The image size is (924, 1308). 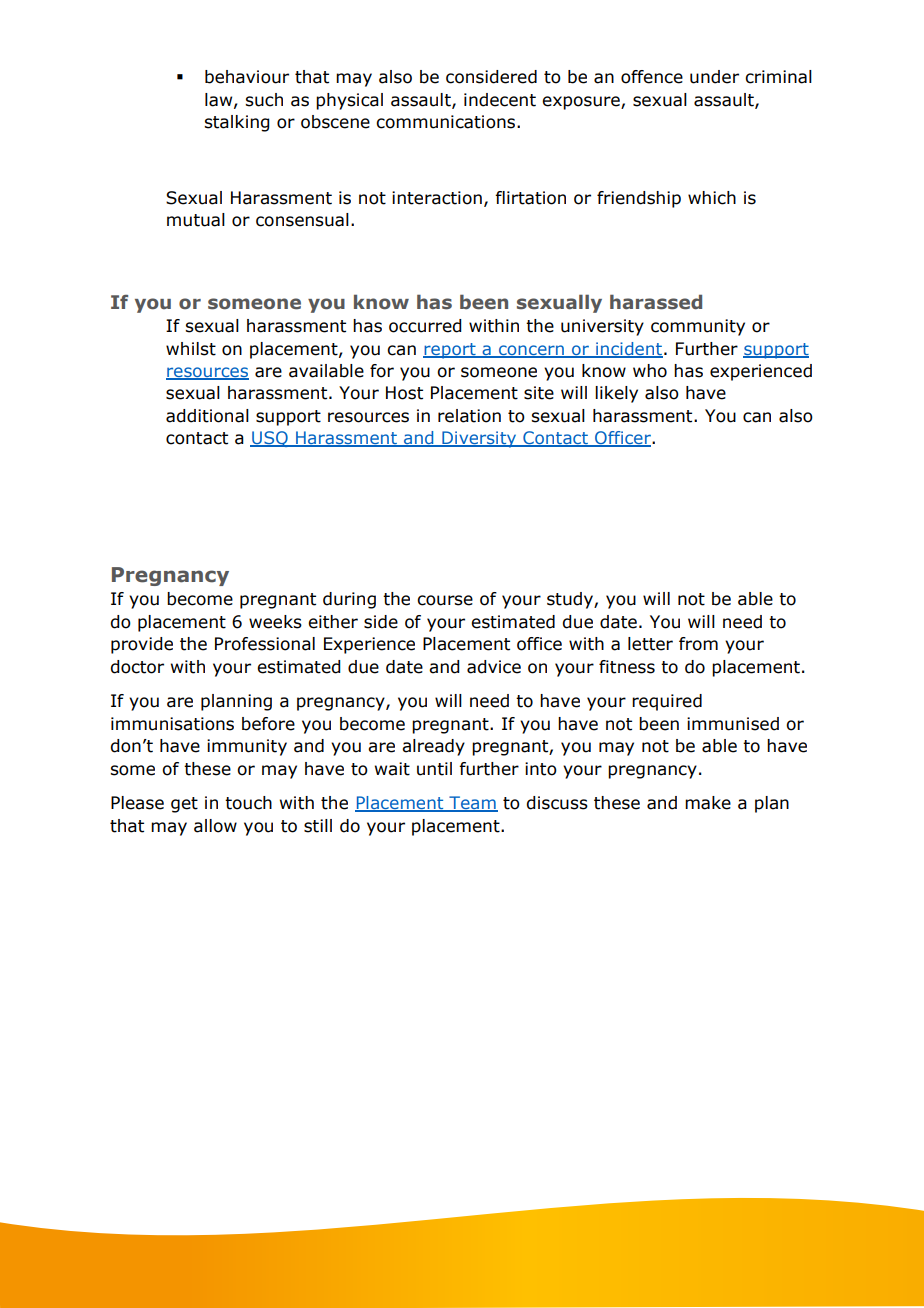 I want to click on course, so click(x=445, y=600).
